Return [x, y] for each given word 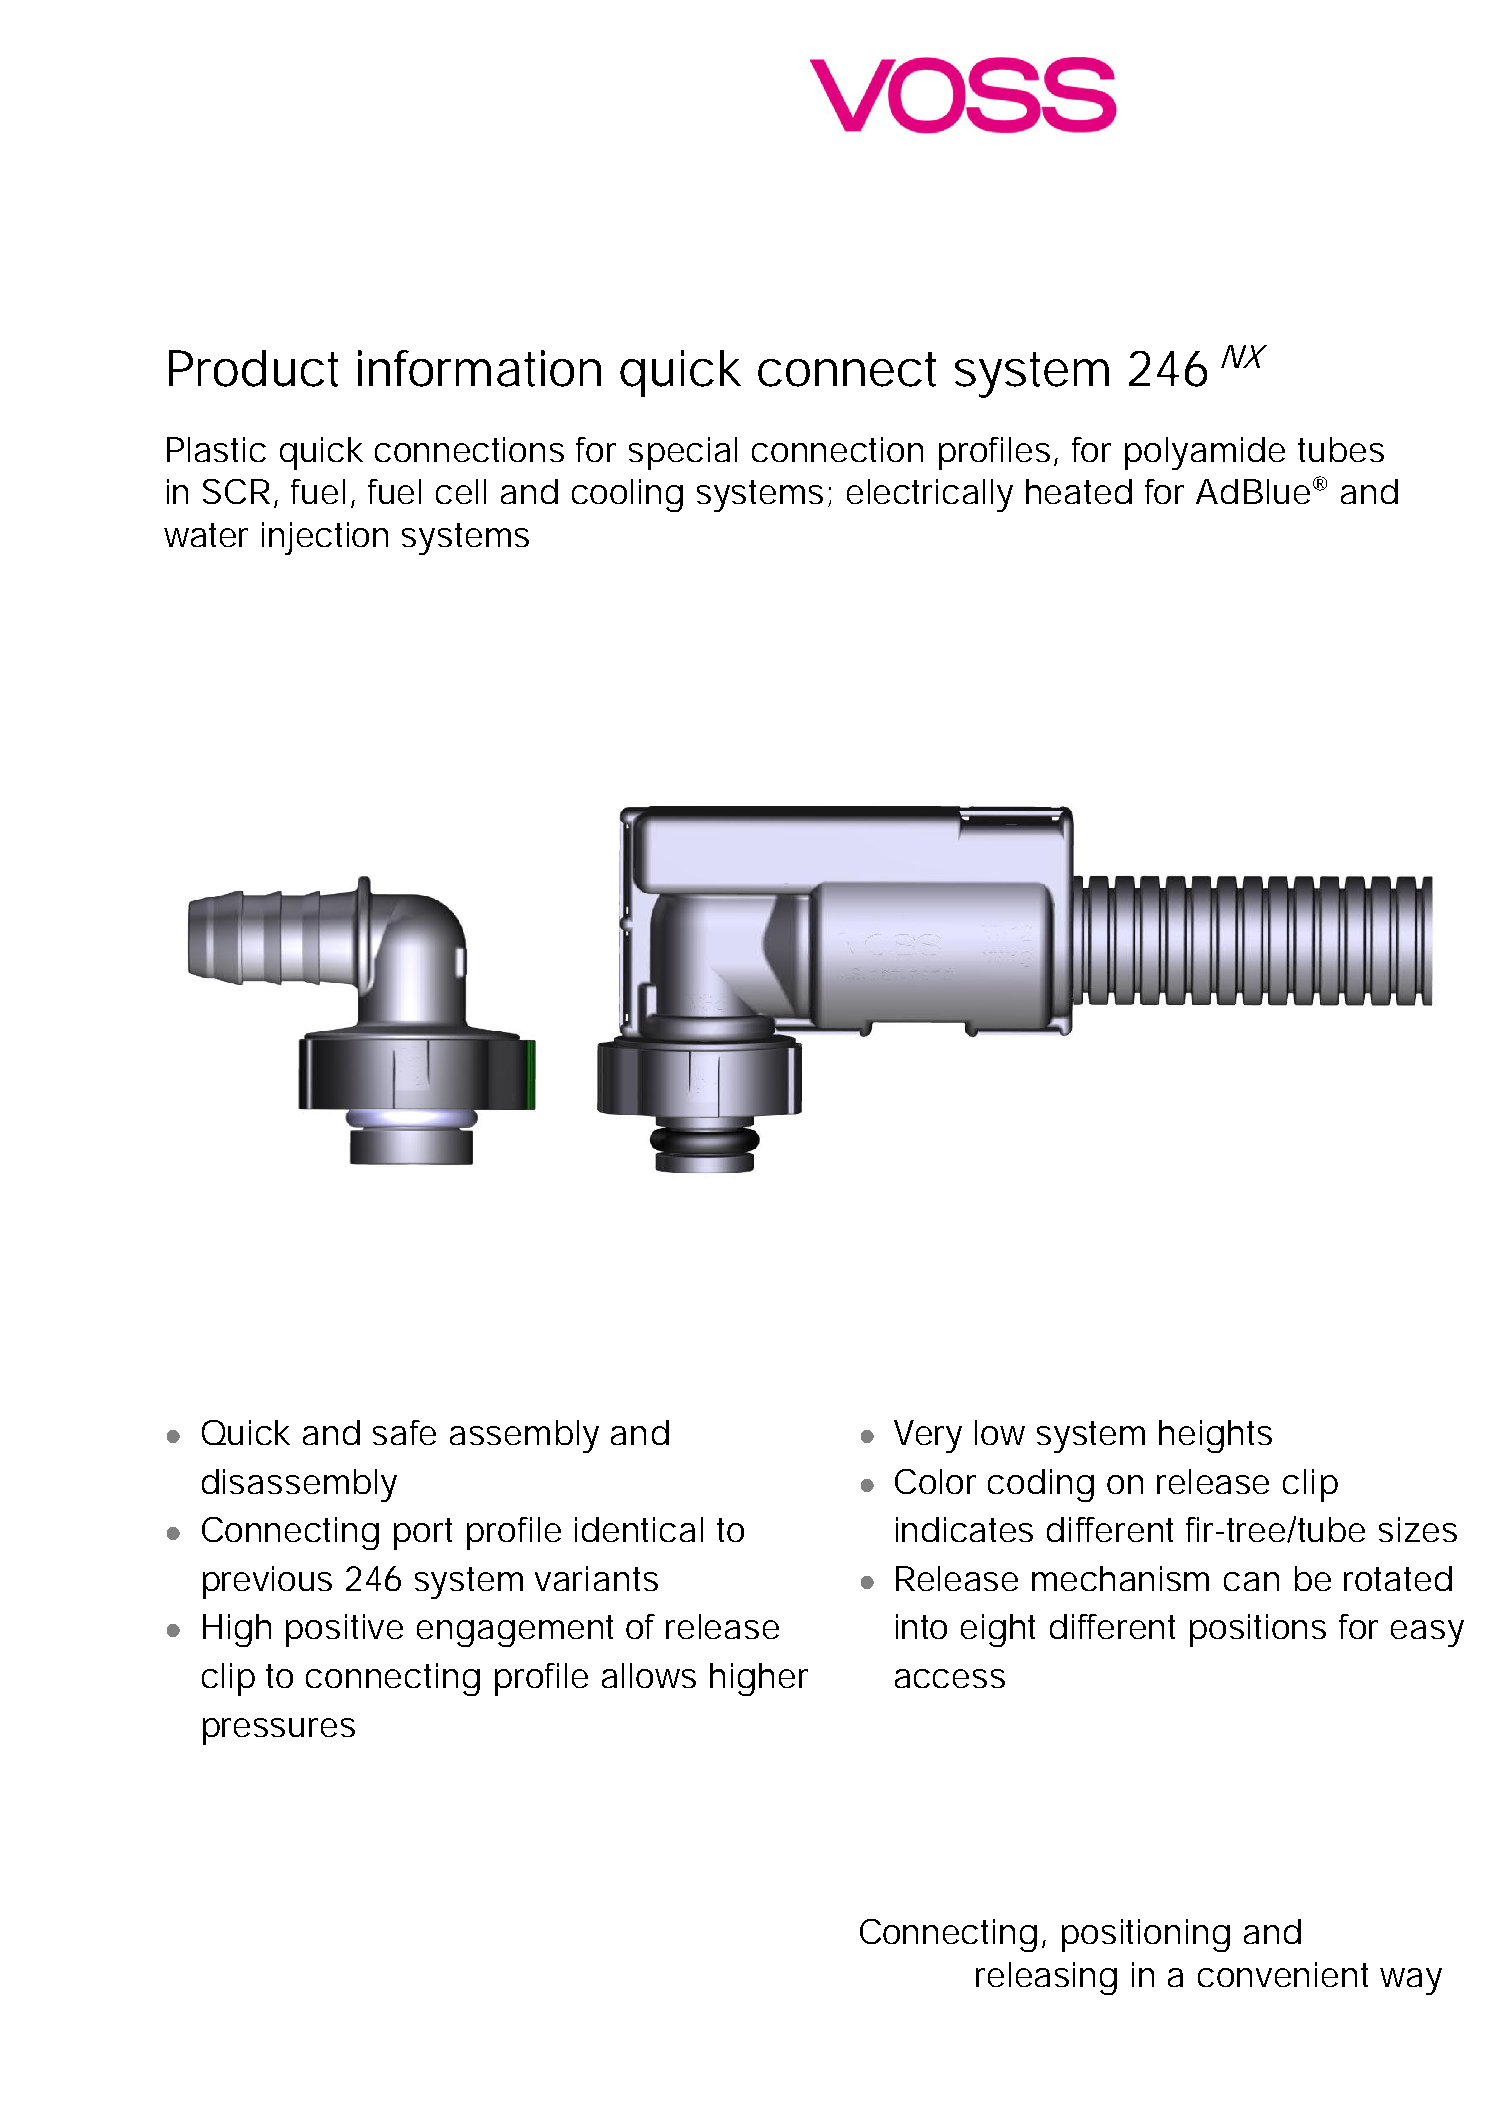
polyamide [1205, 453]
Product [253, 368]
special [683, 453]
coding [1041, 1485]
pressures [279, 1731]
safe [404, 1432]
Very [928, 1436]
